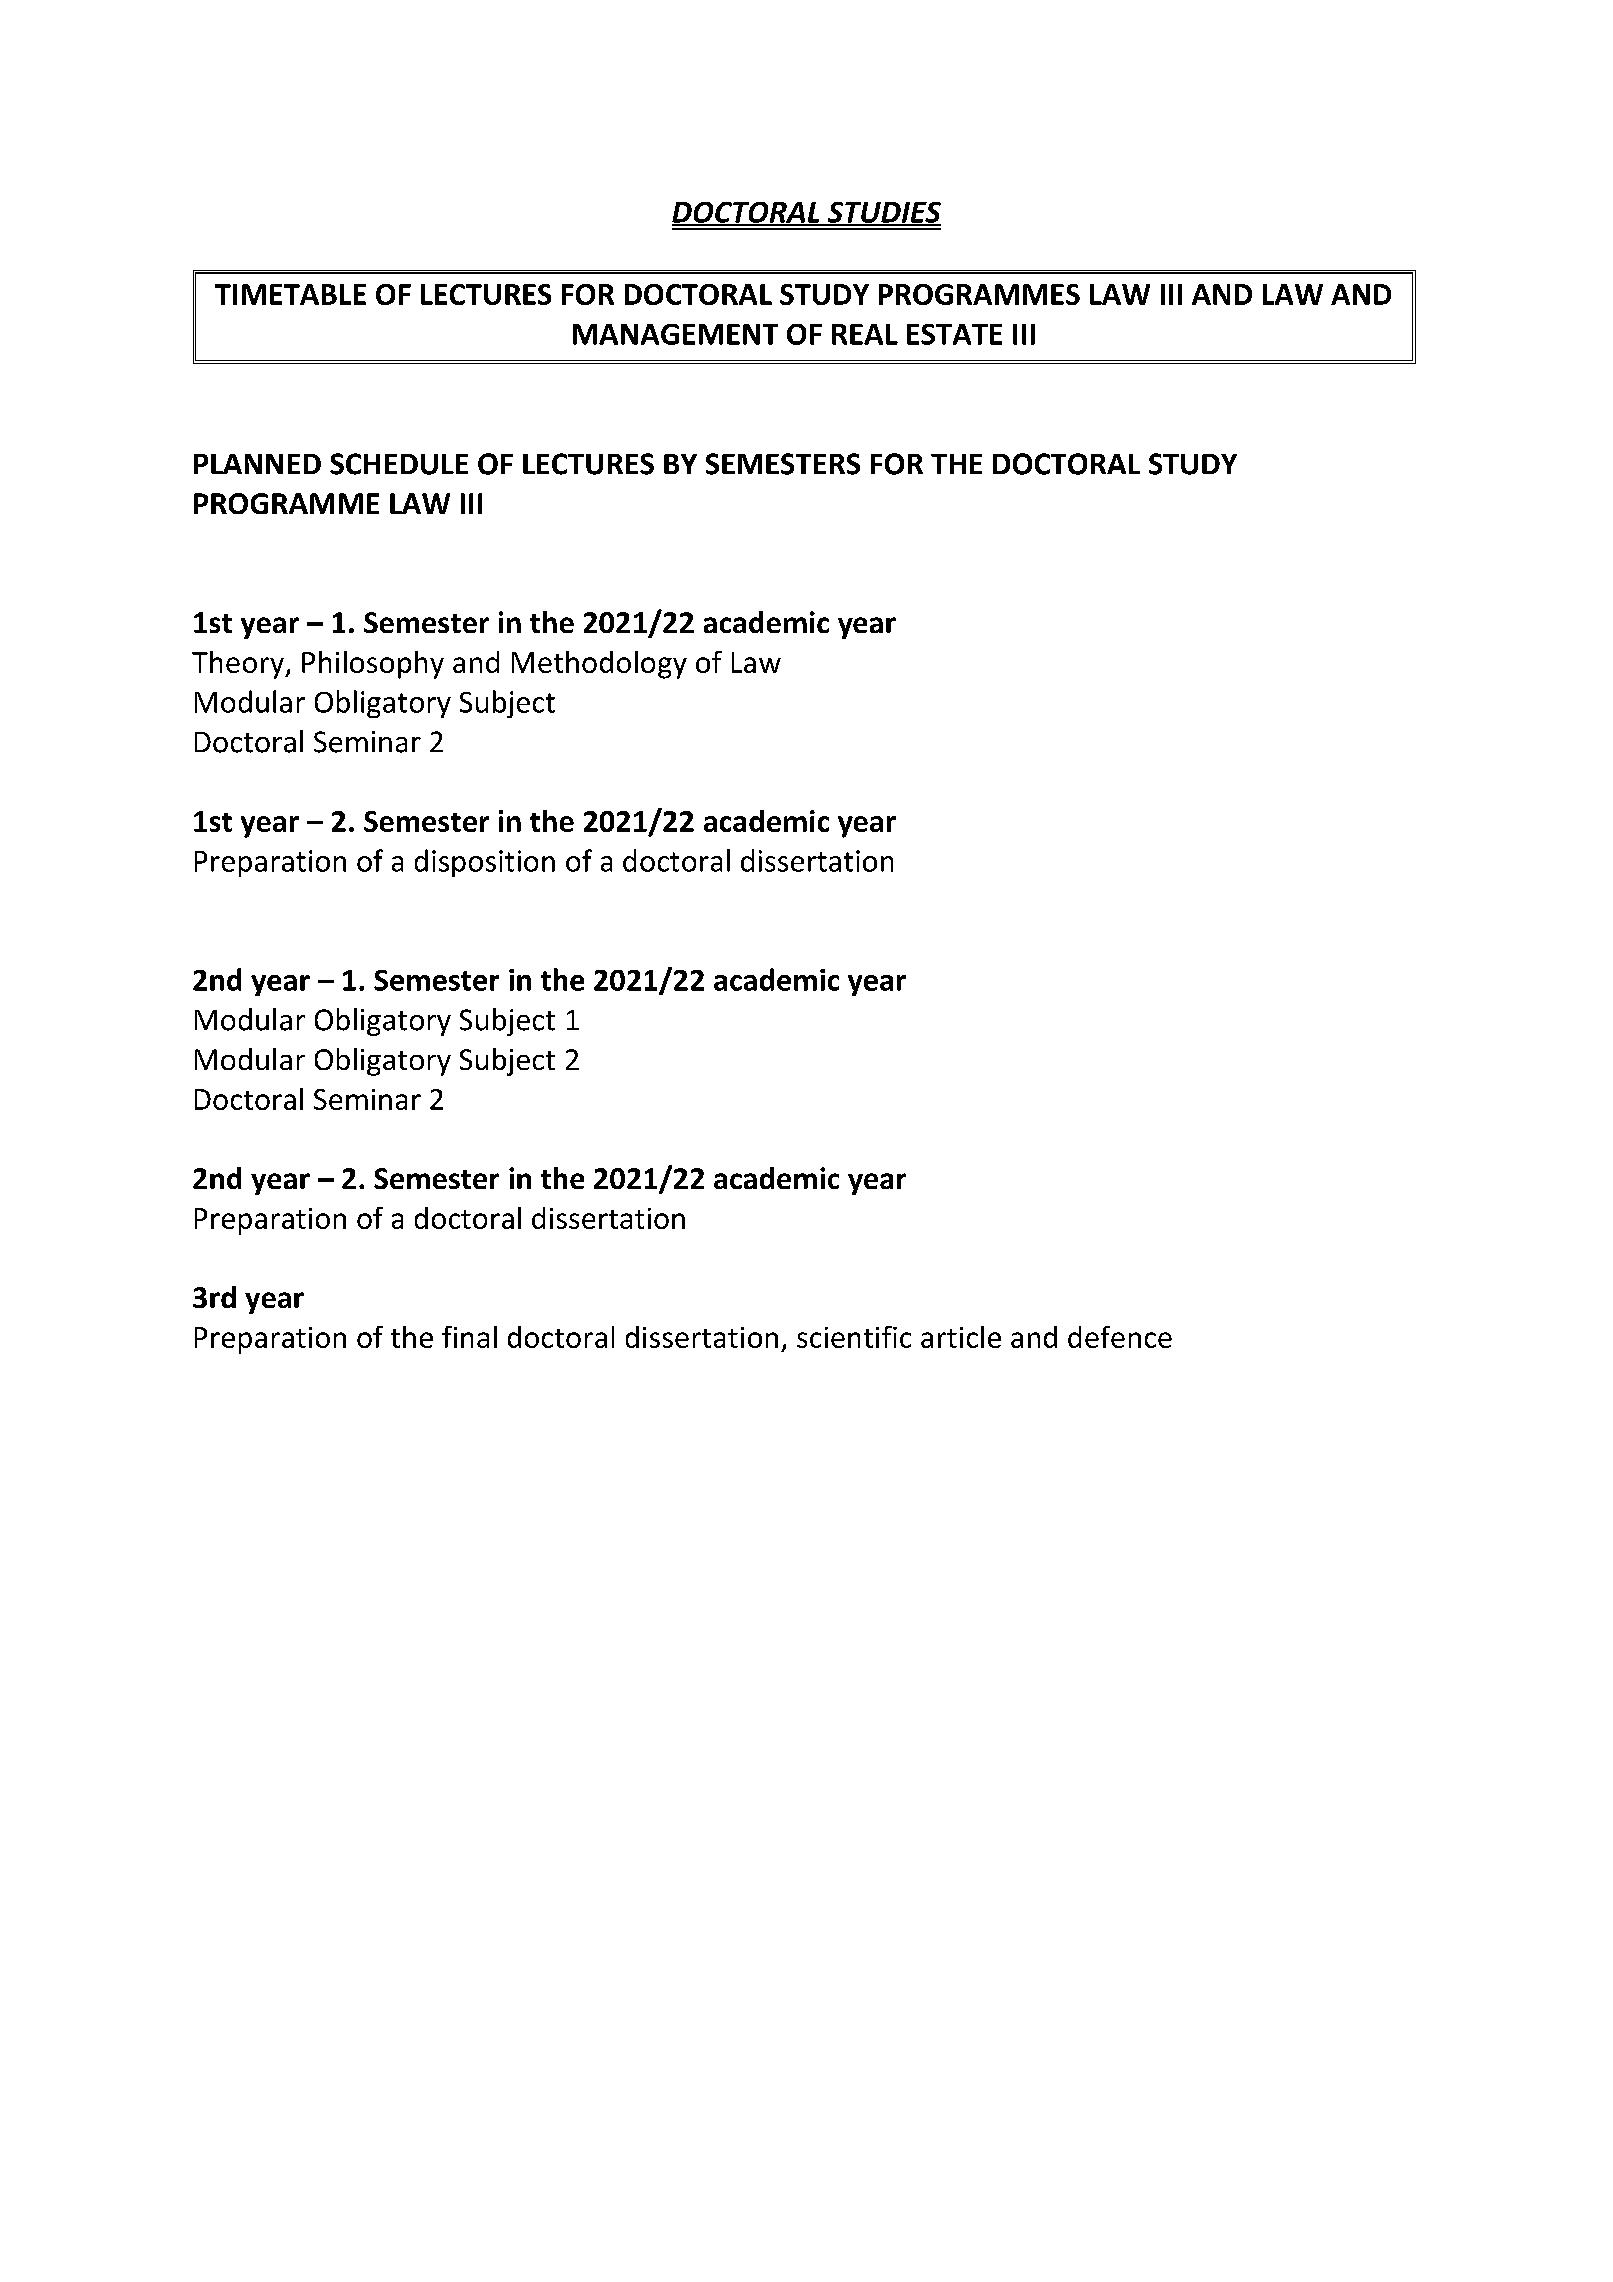 The width and height of the page is (1613, 2282). I want to click on TIMETABLE, so click(290, 294).
